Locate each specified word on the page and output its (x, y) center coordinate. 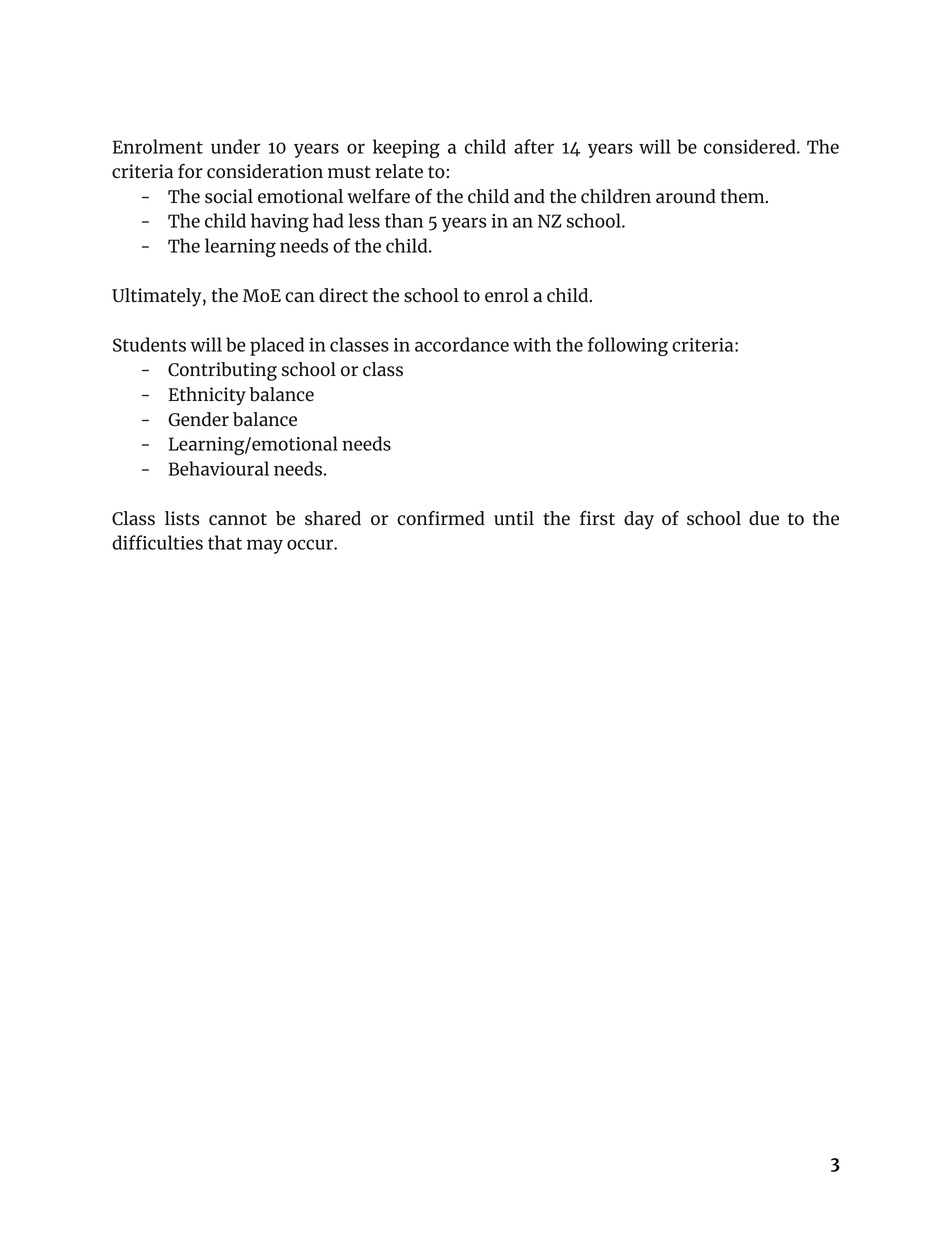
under (235, 146)
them (743, 196)
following (628, 346)
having (280, 222)
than (404, 220)
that (225, 542)
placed (277, 346)
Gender (198, 419)
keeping (406, 148)
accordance (462, 344)
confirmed (441, 518)
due (764, 518)
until (514, 518)
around (686, 196)
